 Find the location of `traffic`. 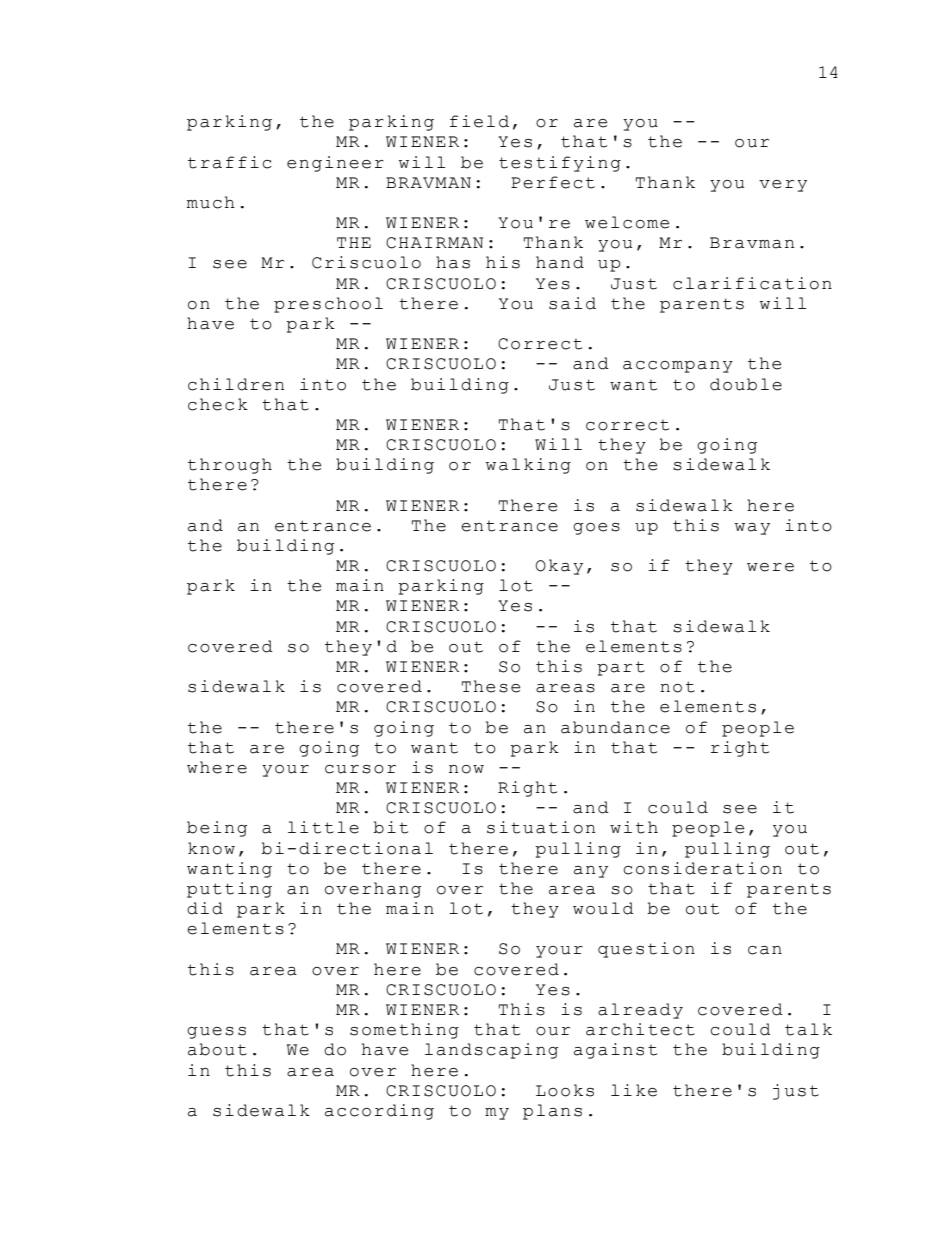

traffic is located at coordinates (230, 162).
